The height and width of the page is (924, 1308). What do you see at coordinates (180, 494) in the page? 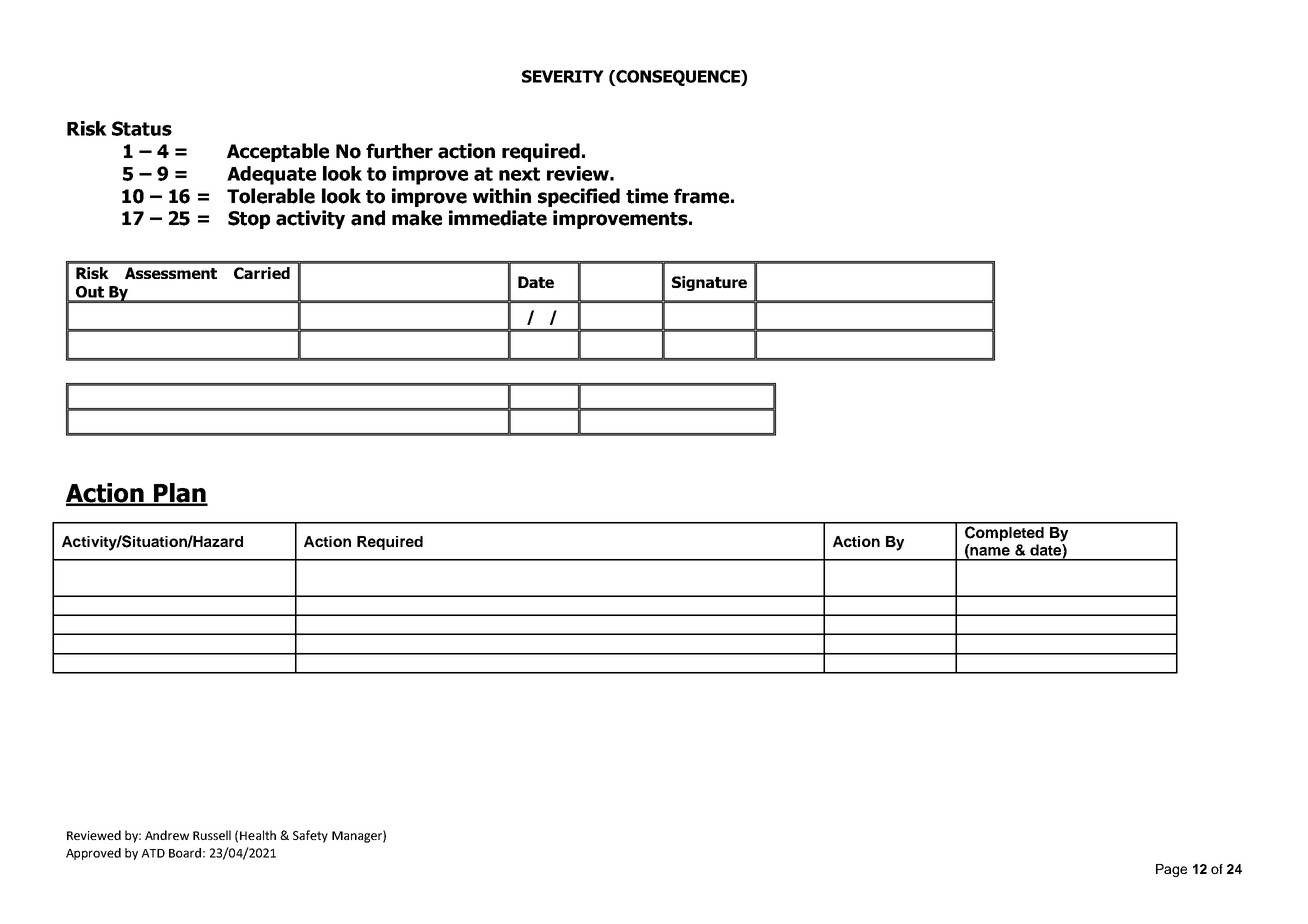
I see `Plan` at bounding box center [180, 494].
